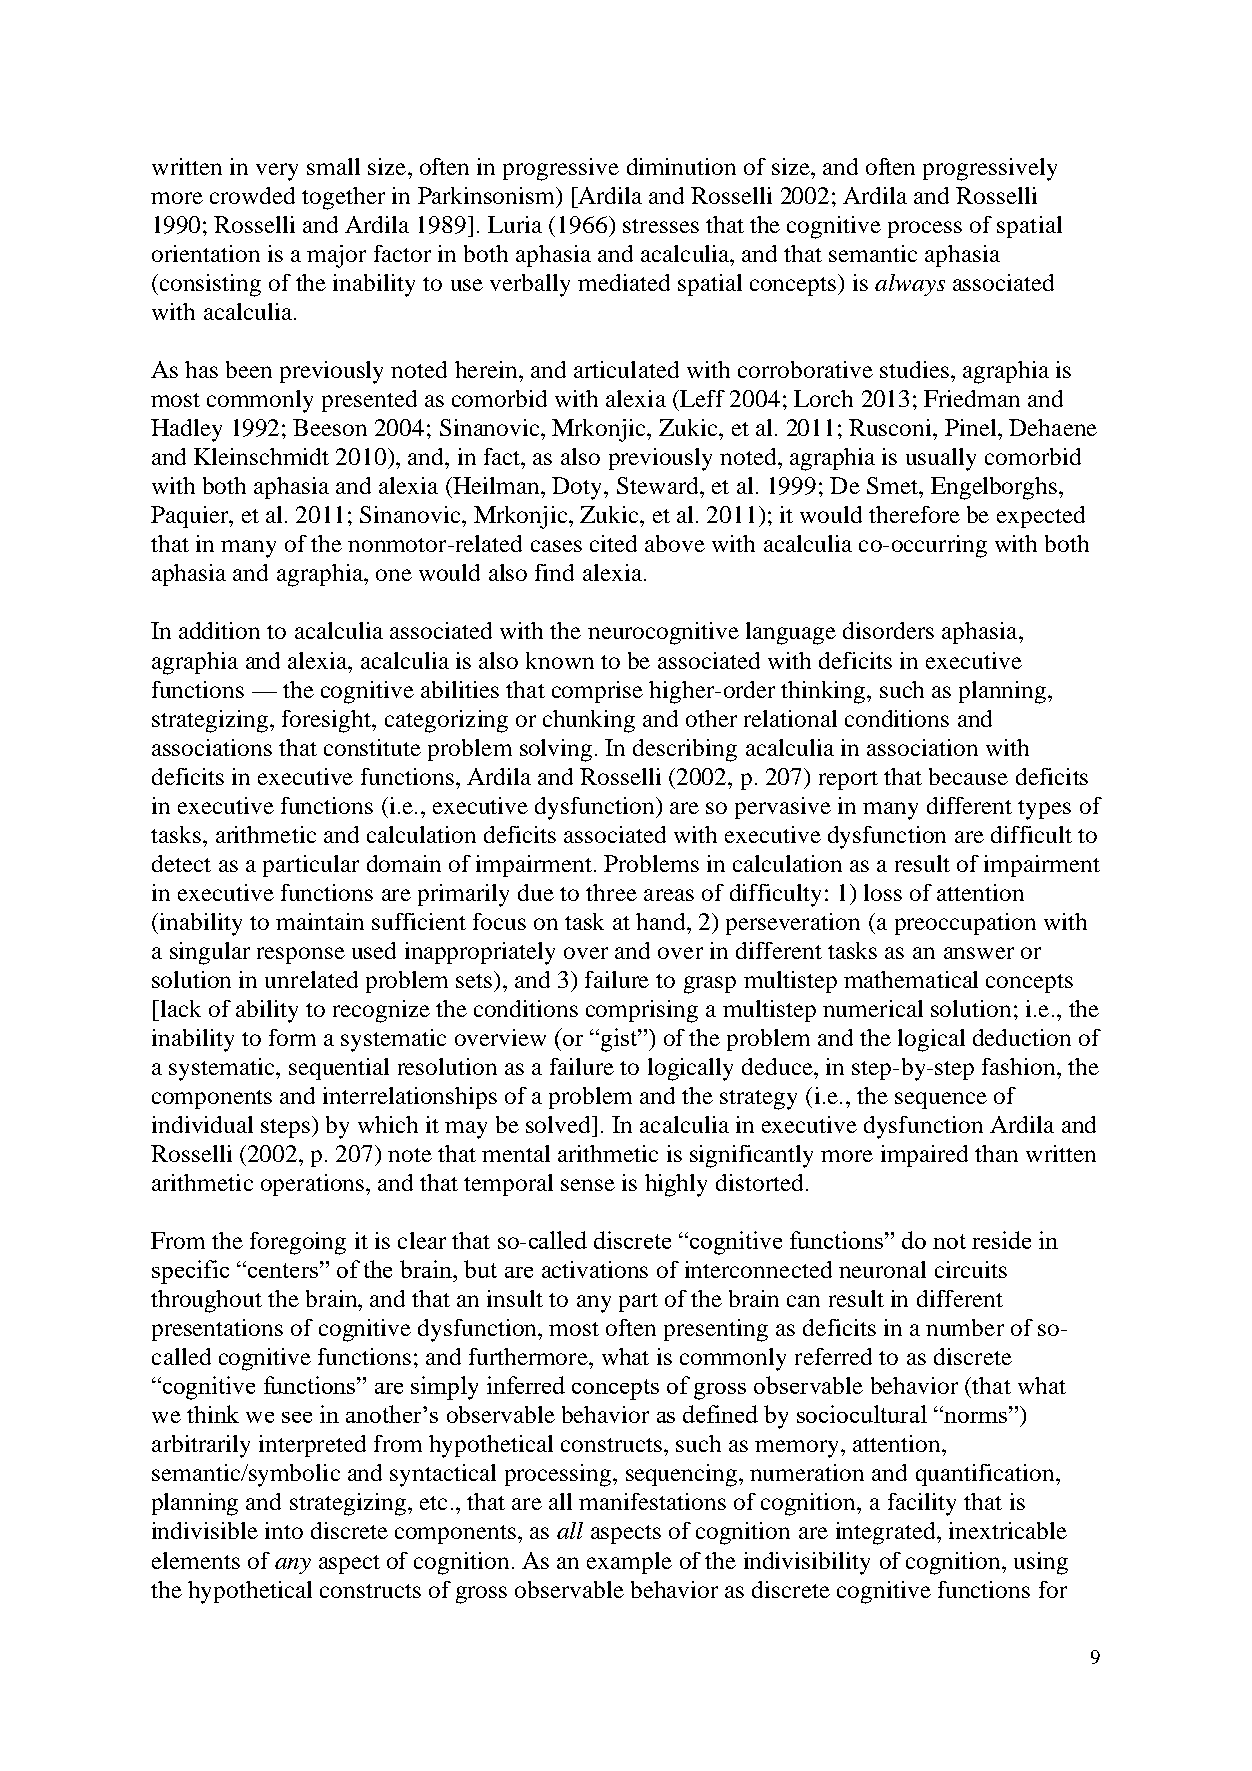 The width and height of the document is (1252, 1771). I want to click on into, so click(284, 1530).
